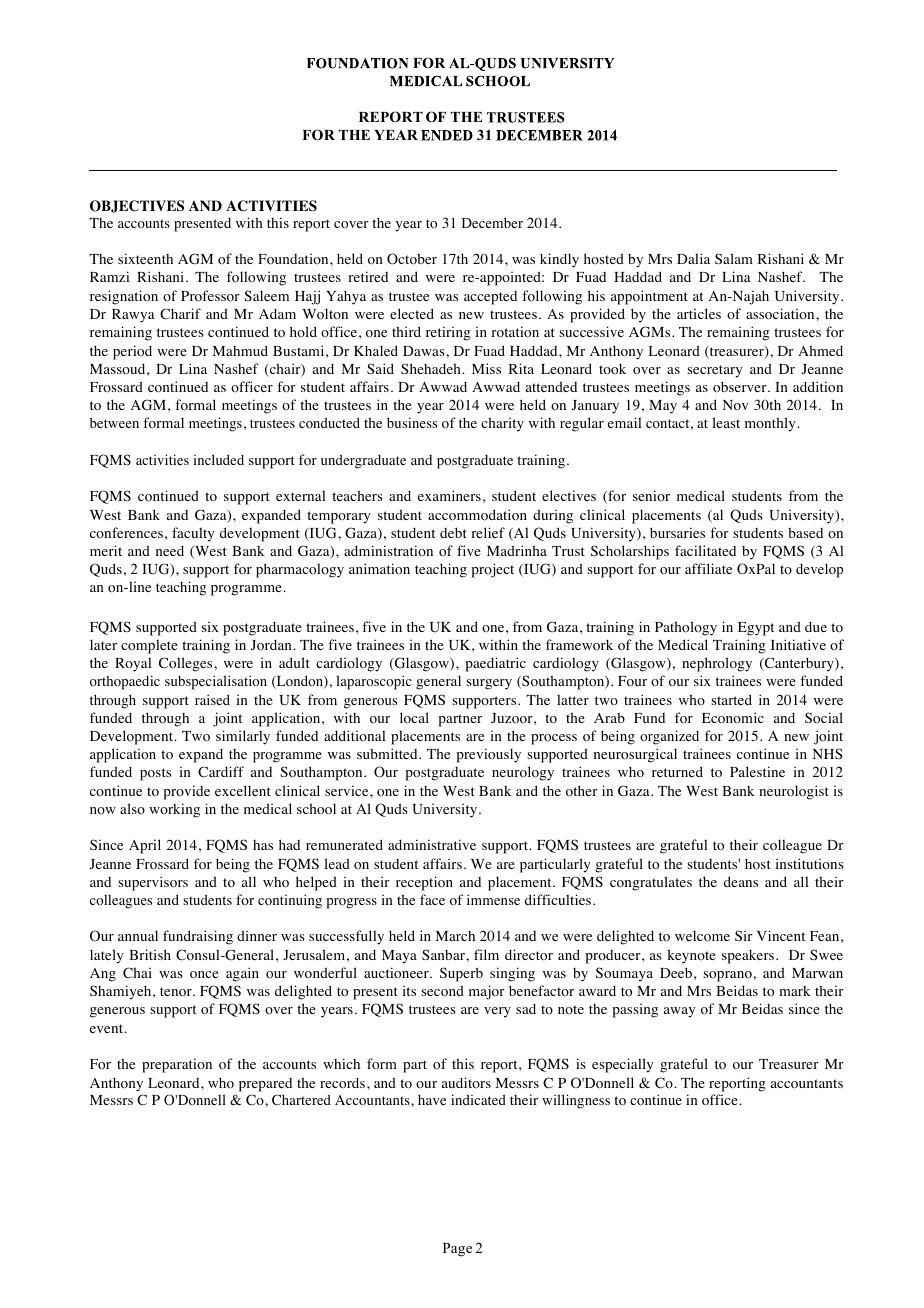 Image resolution: width=924 pixels, height=1308 pixels. What do you see at coordinates (734, 258) in the document?
I see `Salam` at bounding box center [734, 258].
